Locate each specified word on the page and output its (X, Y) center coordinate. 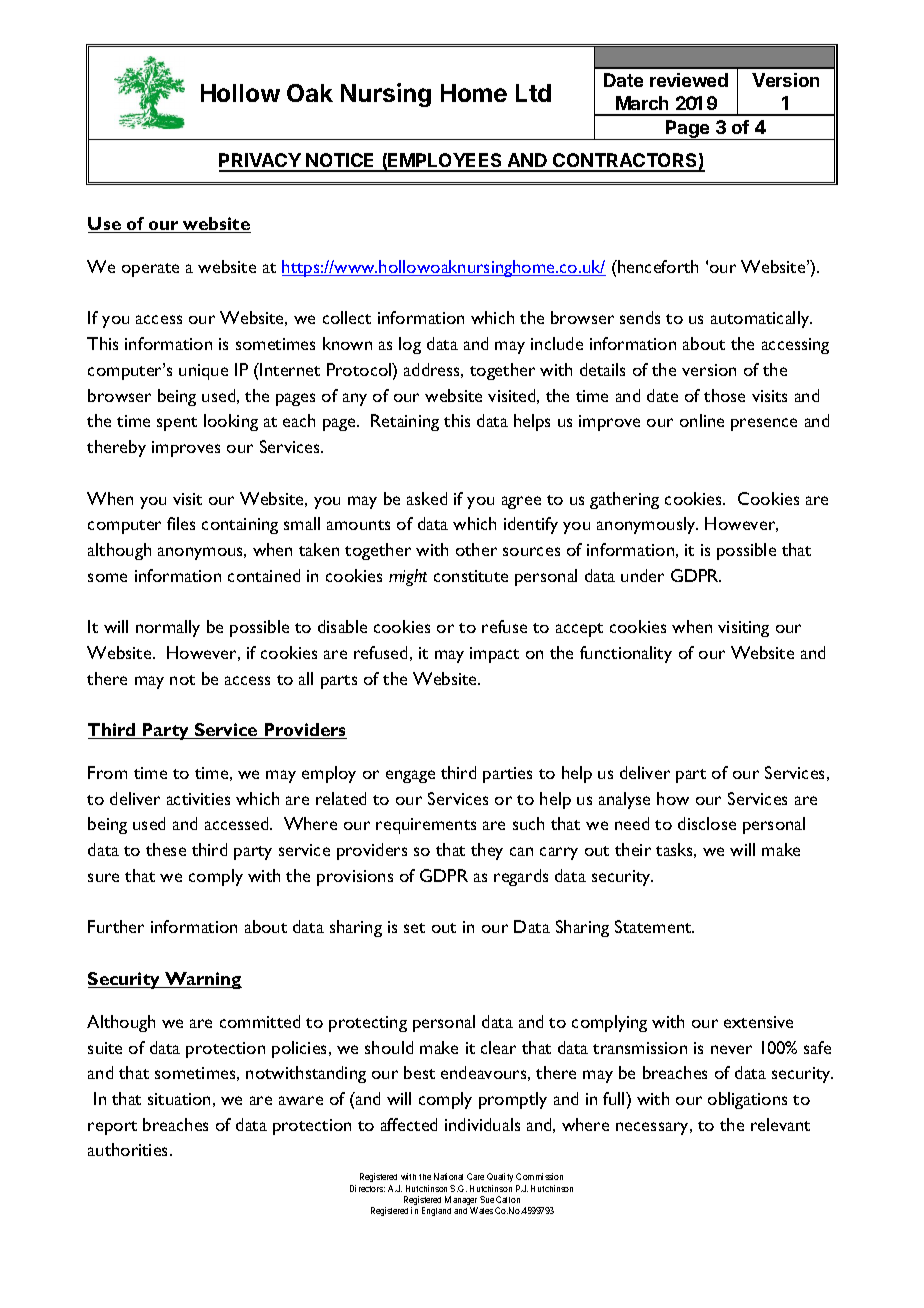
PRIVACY (261, 162)
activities (198, 799)
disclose (707, 823)
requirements (426, 826)
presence (764, 424)
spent (177, 424)
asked (427, 498)
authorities (129, 1149)
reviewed (689, 80)
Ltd (533, 93)
